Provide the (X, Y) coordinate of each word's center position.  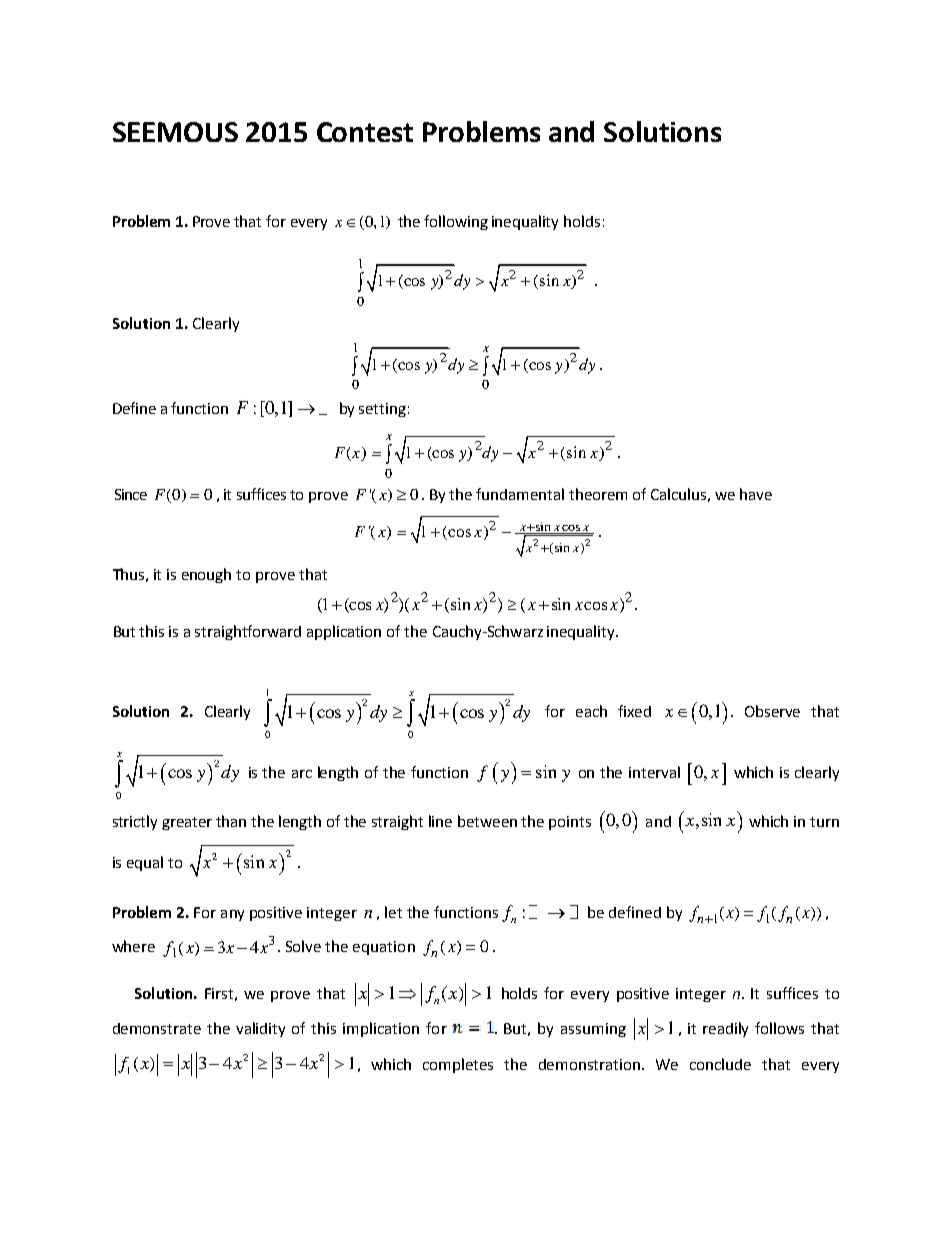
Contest (365, 132)
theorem (598, 494)
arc (302, 774)
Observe (772, 711)
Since (131, 494)
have (756, 494)
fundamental (520, 494)
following (456, 222)
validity (260, 1029)
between (487, 821)
